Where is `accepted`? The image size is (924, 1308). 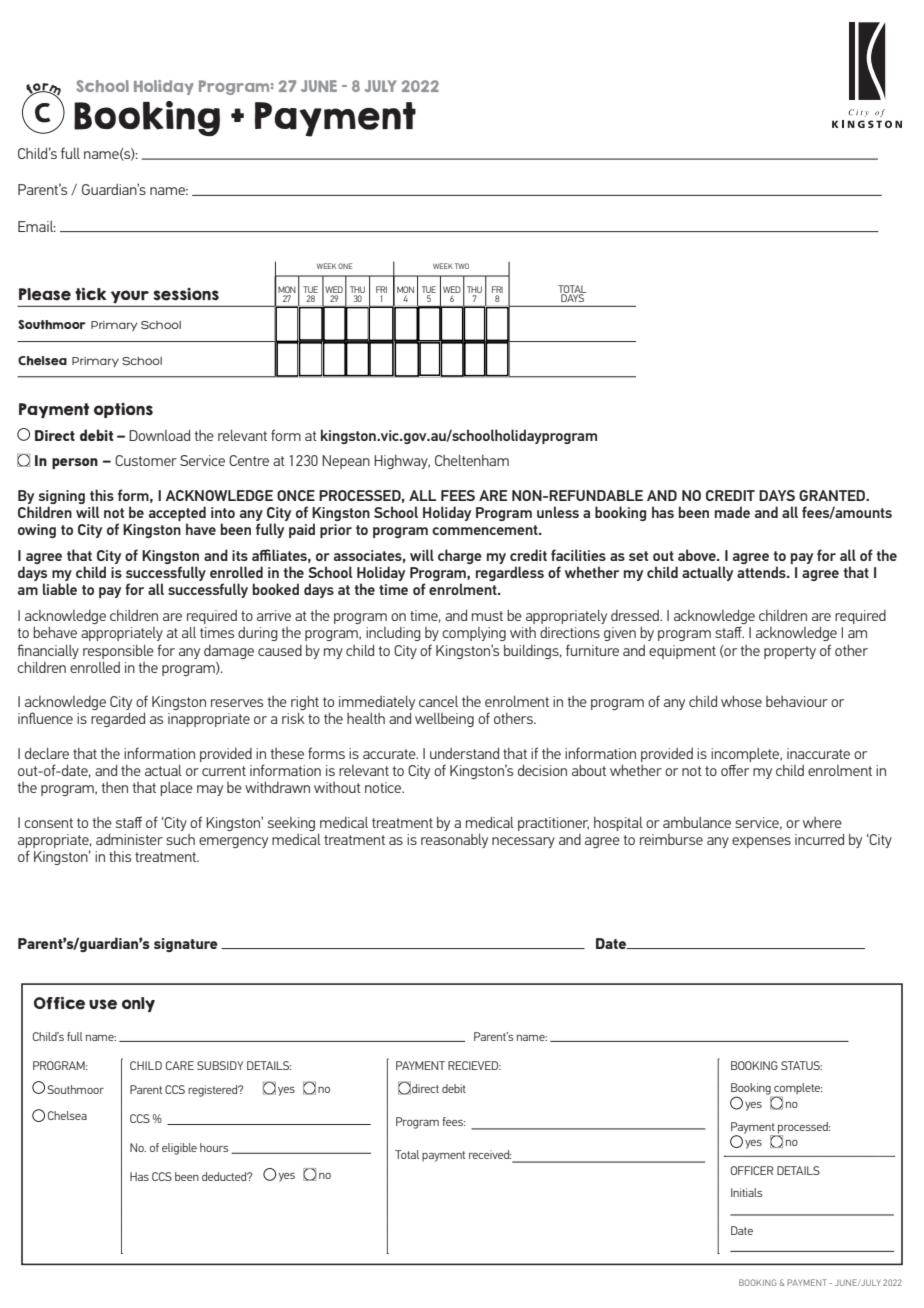 accepted is located at coordinates (177, 515).
